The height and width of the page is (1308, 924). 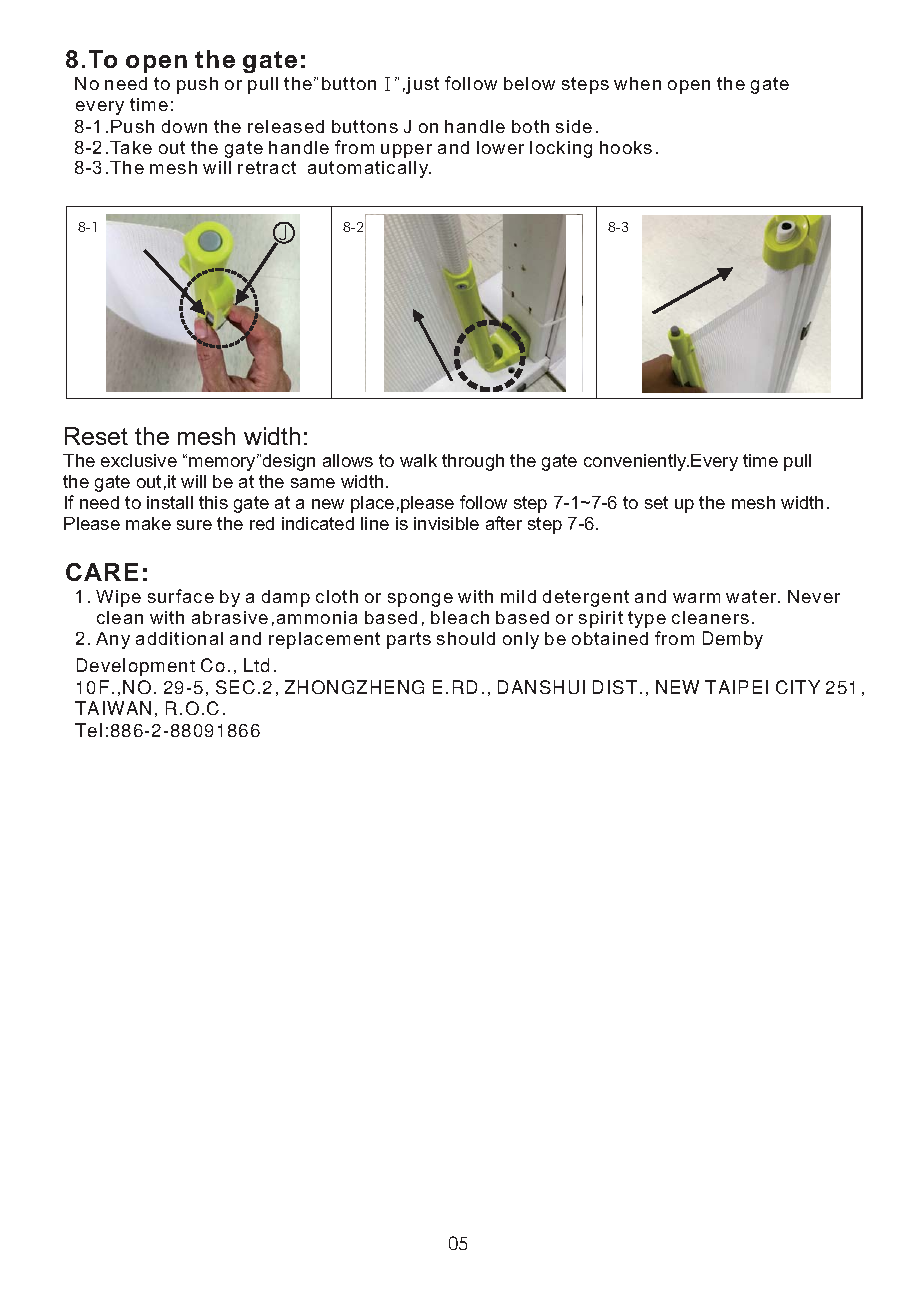 What do you see at coordinates (473, 462) in the page?
I see `through` at bounding box center [473, 462].
